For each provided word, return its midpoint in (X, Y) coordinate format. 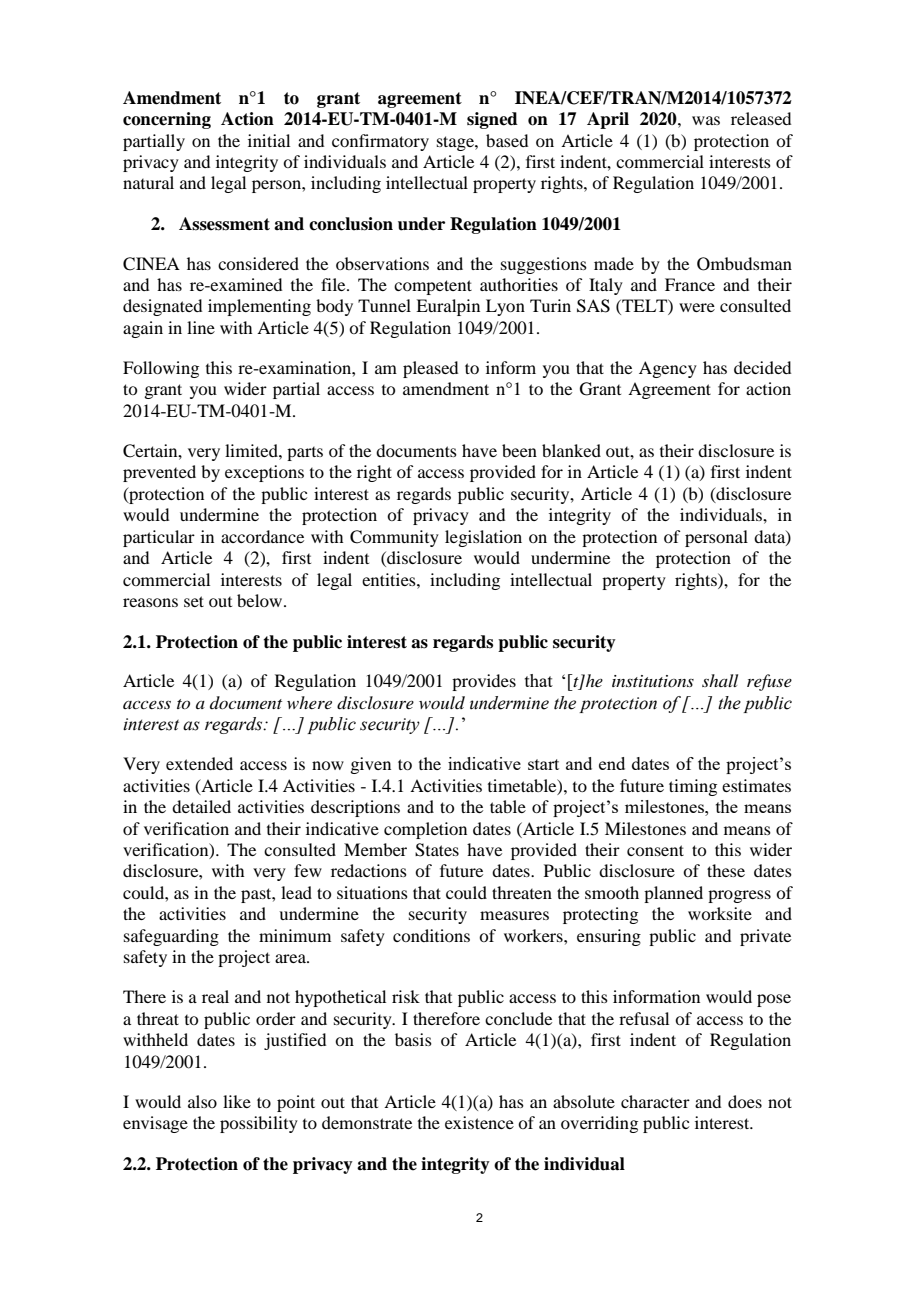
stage (456, 143)
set (194, 601)
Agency (668, 369)
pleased (430, 369)
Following (161, 369)
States (437, 850)
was (706, 120)
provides (484, 682)
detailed (201, 806)
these (726, 870)
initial (269, 140)
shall (720, 680)
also (202, 1101)
